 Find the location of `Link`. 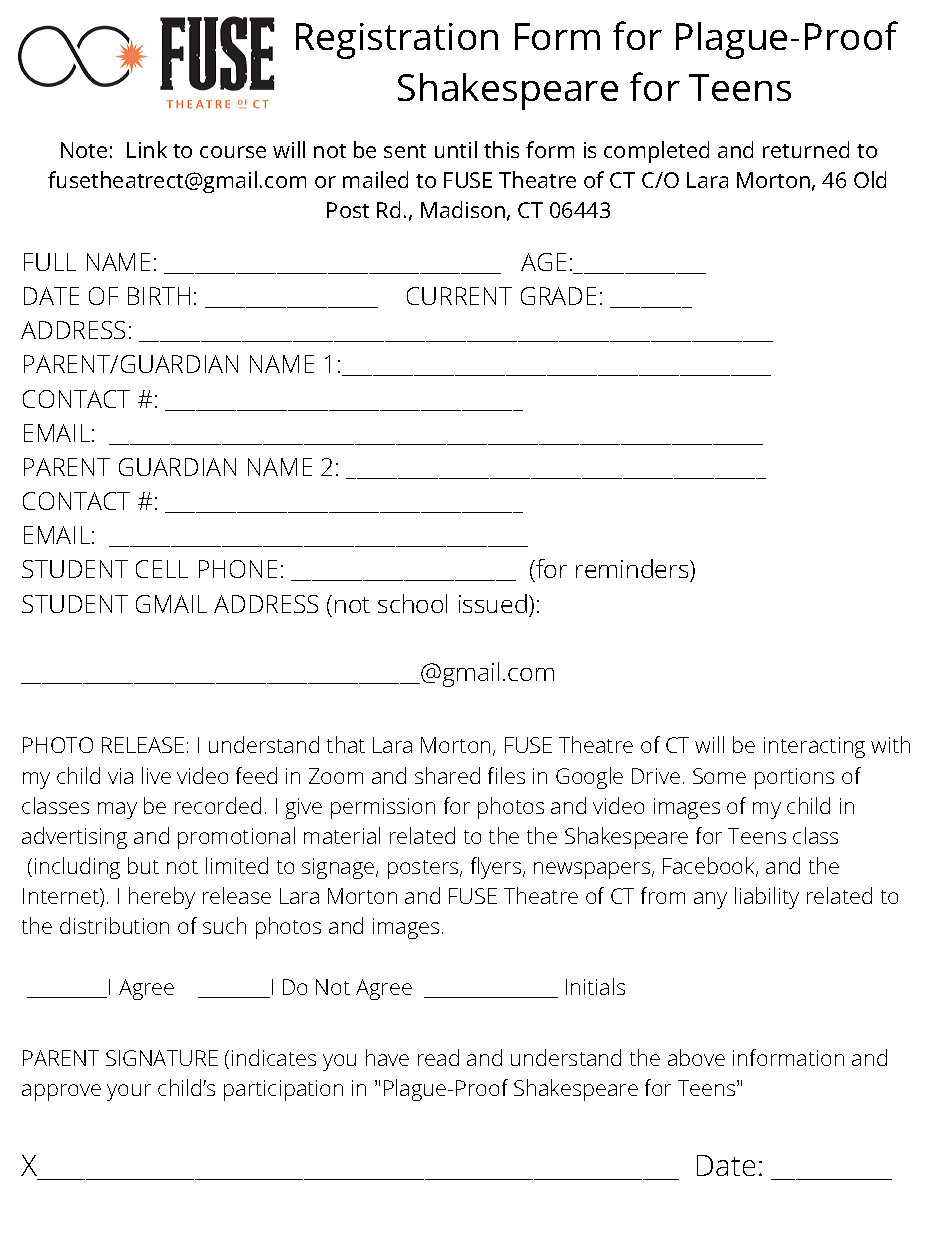

Link is located at coordinates (147, 149).
